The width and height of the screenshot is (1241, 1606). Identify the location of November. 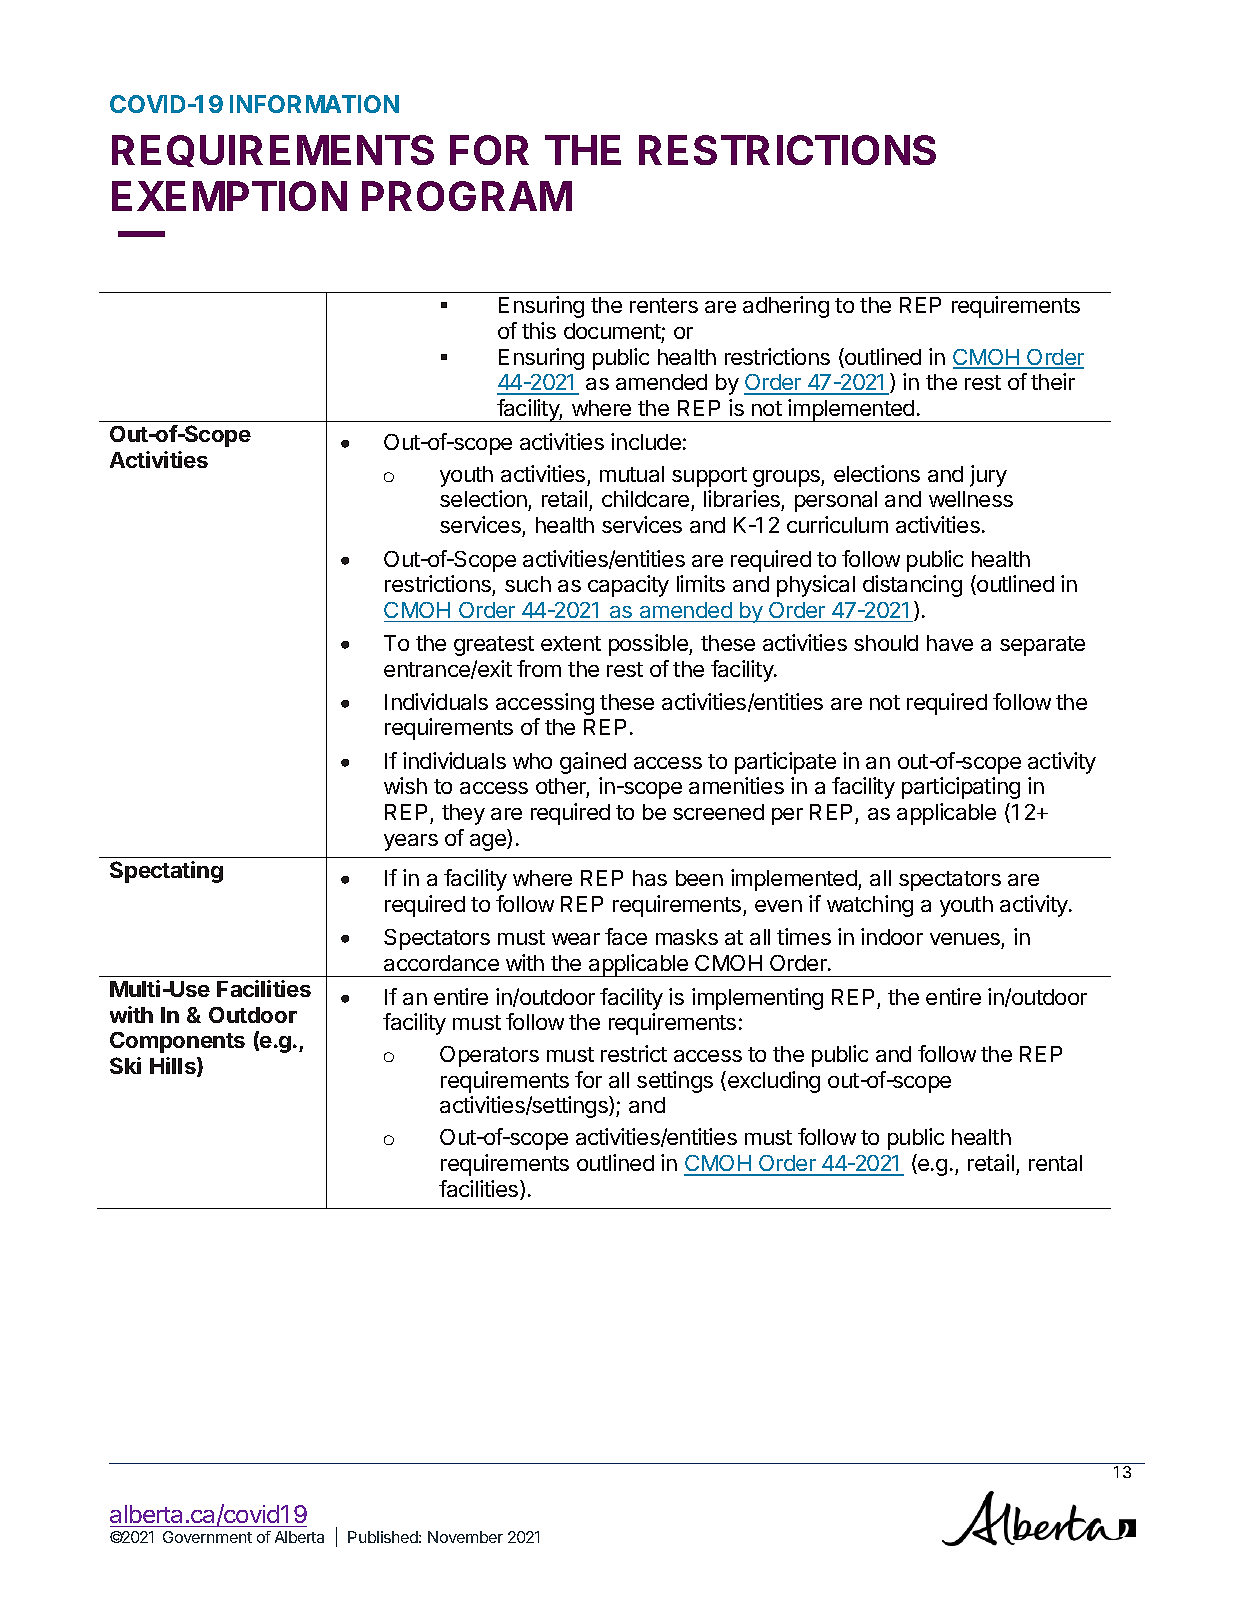
(465, 1537).
